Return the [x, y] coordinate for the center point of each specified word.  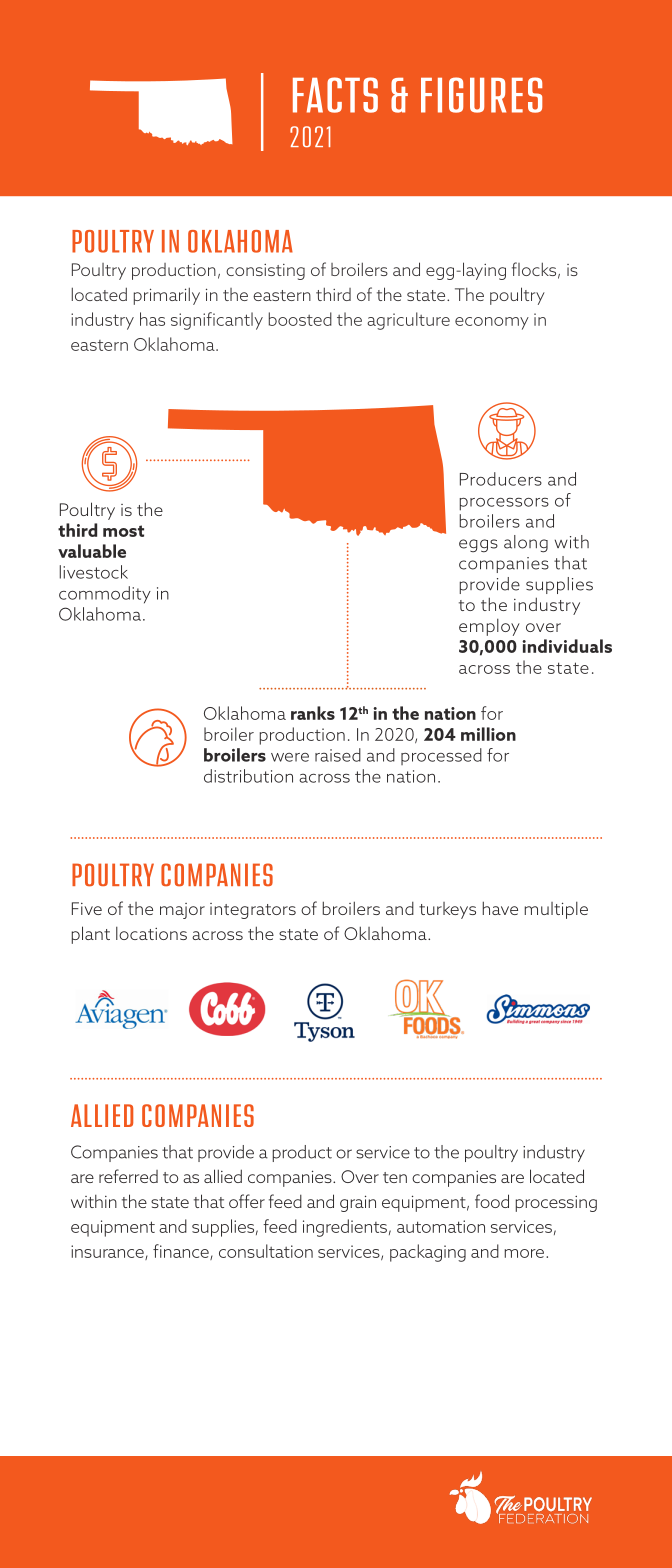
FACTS [335, 95]
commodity [105, 595]
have [500, 908]
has [152, 319]
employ [489, 627]
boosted [300, 319]
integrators [253, 911]
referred [128, 1176]
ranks [313, 713]
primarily [167, 296]
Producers [501, 479]
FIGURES [481, 95]
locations [151, 933]
